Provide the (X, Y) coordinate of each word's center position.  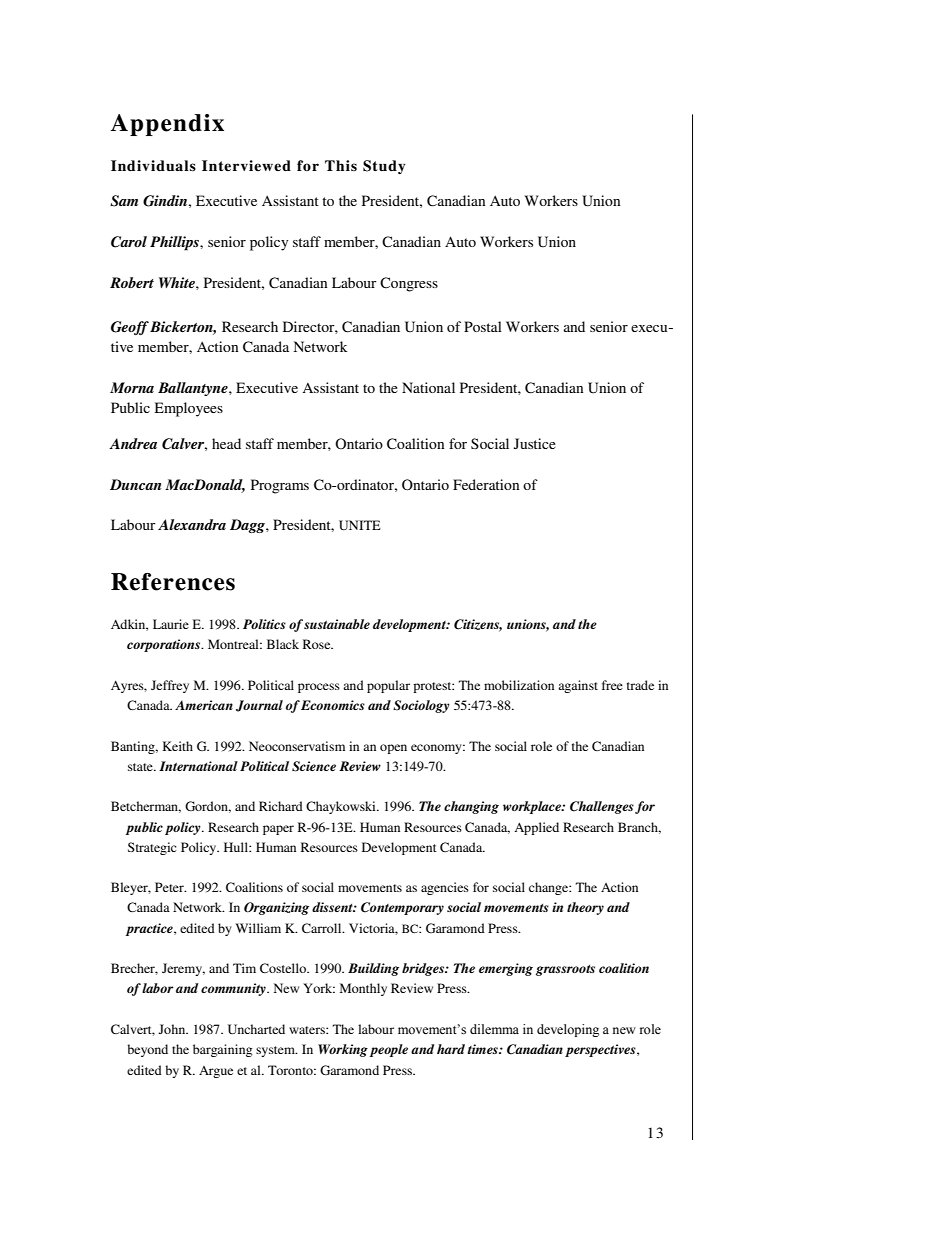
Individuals (153, 165)
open (393, 749)
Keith (177, 746)
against (578, 686)
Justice (535, 443)
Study (384, 167)
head (226, 443)
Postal (483, 326)
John (173, 1029)
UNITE (360, 525)
